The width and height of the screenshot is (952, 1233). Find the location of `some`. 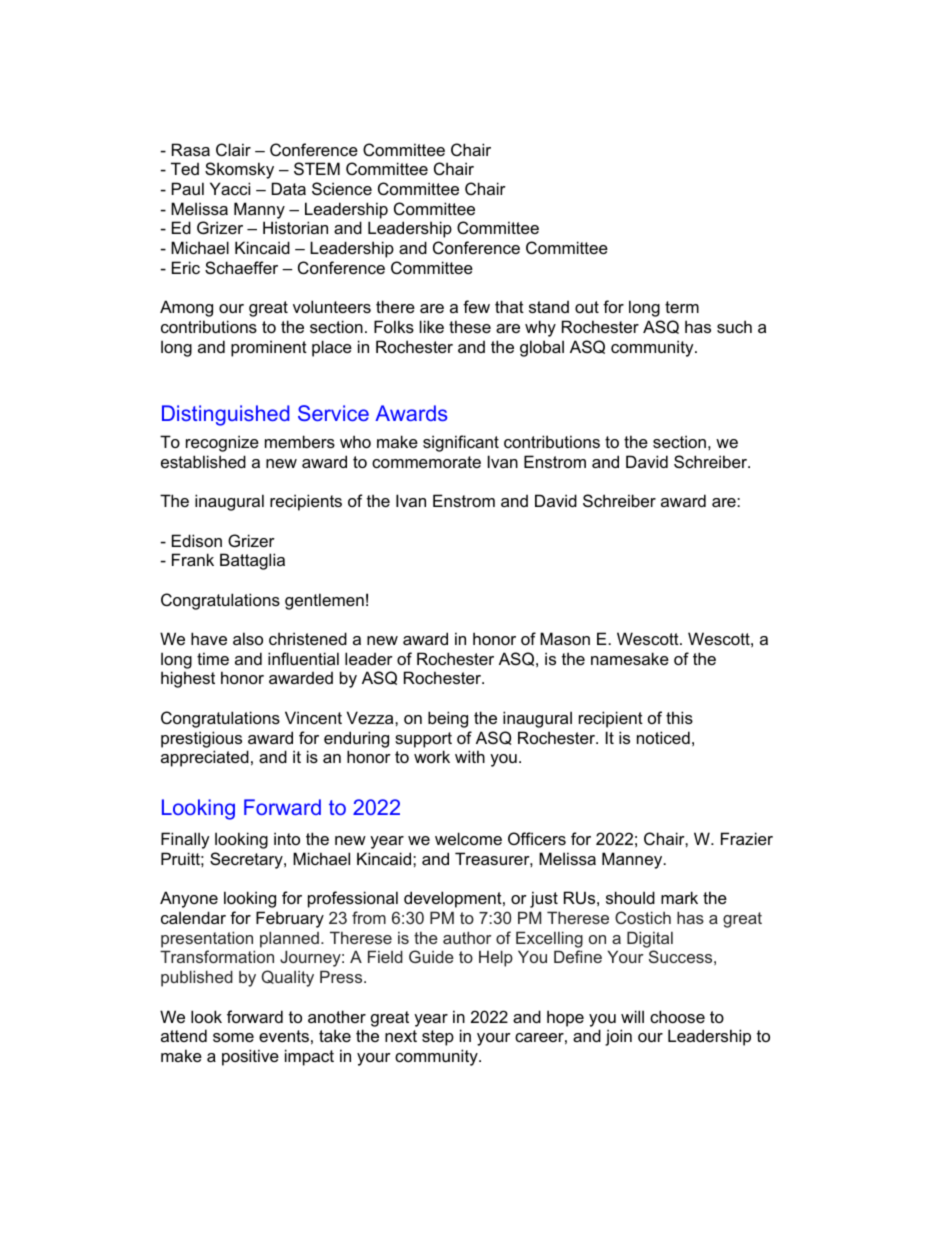

some is located at coordinates (233, 1037).
